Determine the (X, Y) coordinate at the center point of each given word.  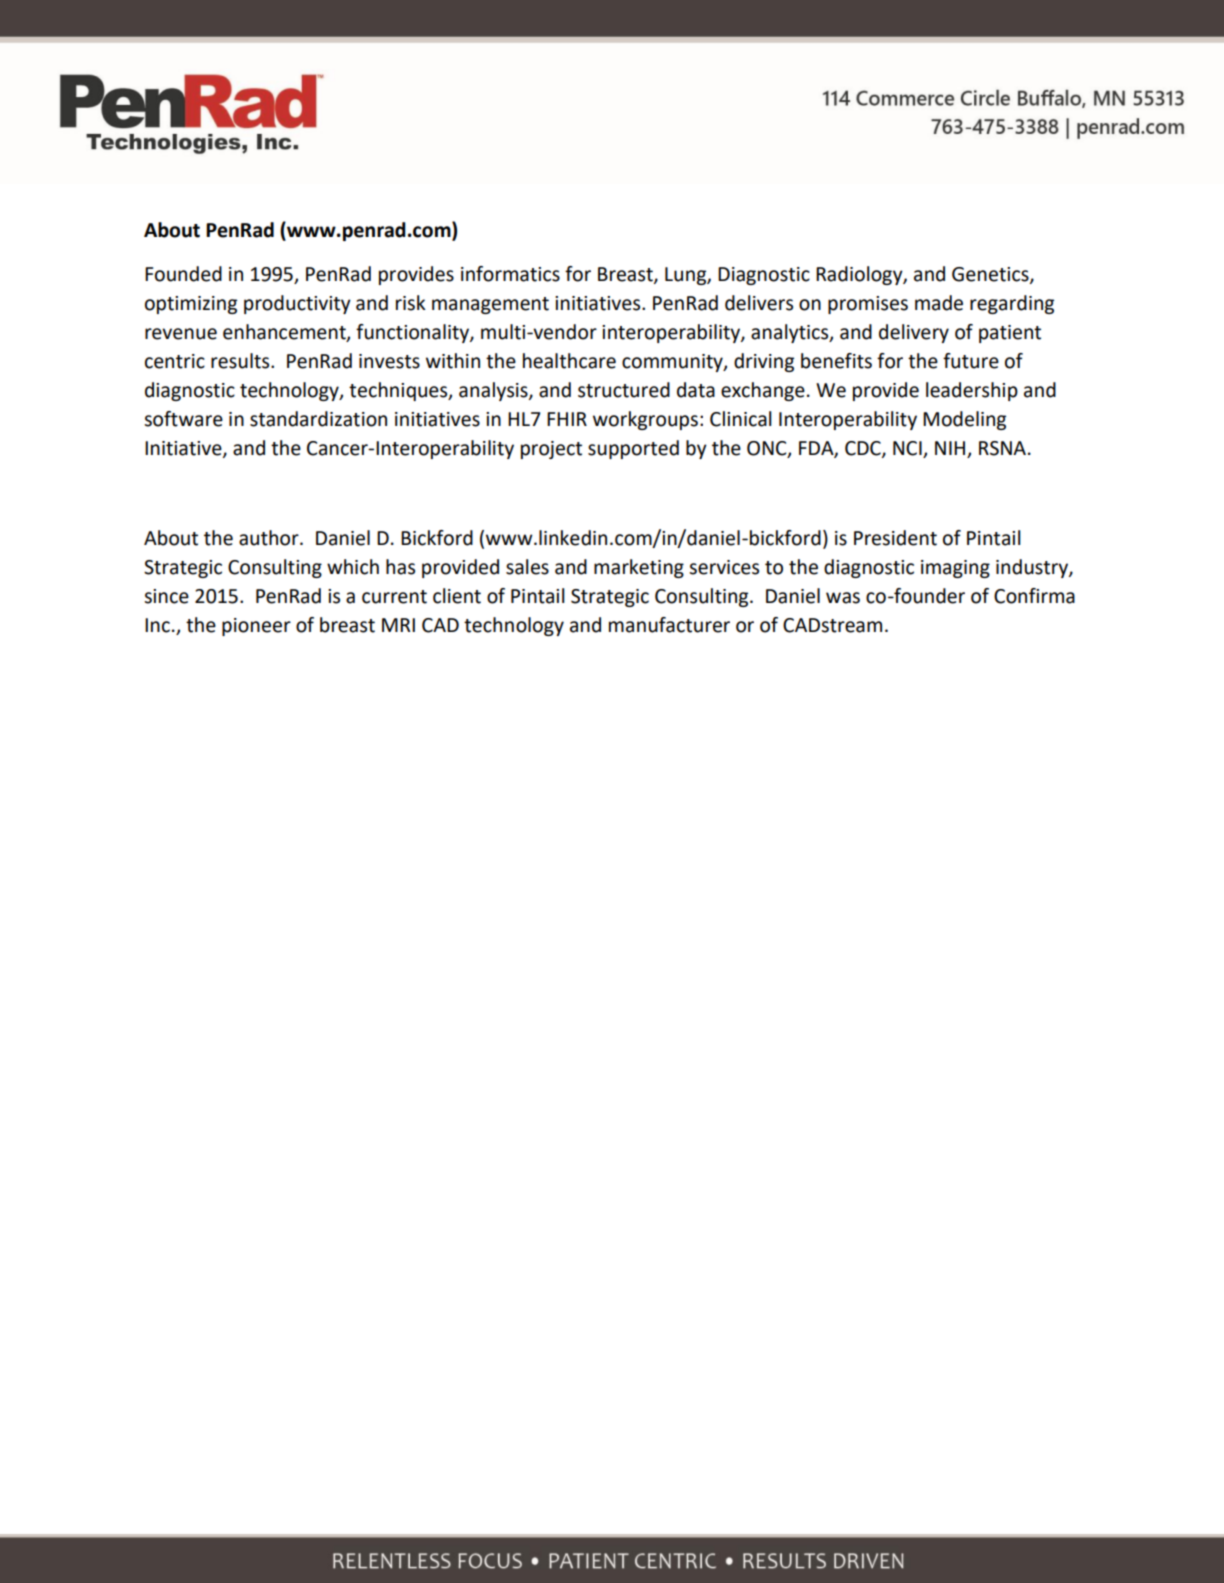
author (270, 538)
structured (624, 390)
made (939, 303)
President (895, 538)
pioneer (256, 627)
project (551, 450)
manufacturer (669, 625)
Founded (183, 274)
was (843, 598)
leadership (972, 391)
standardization (318, 419)
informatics (510, 274)
